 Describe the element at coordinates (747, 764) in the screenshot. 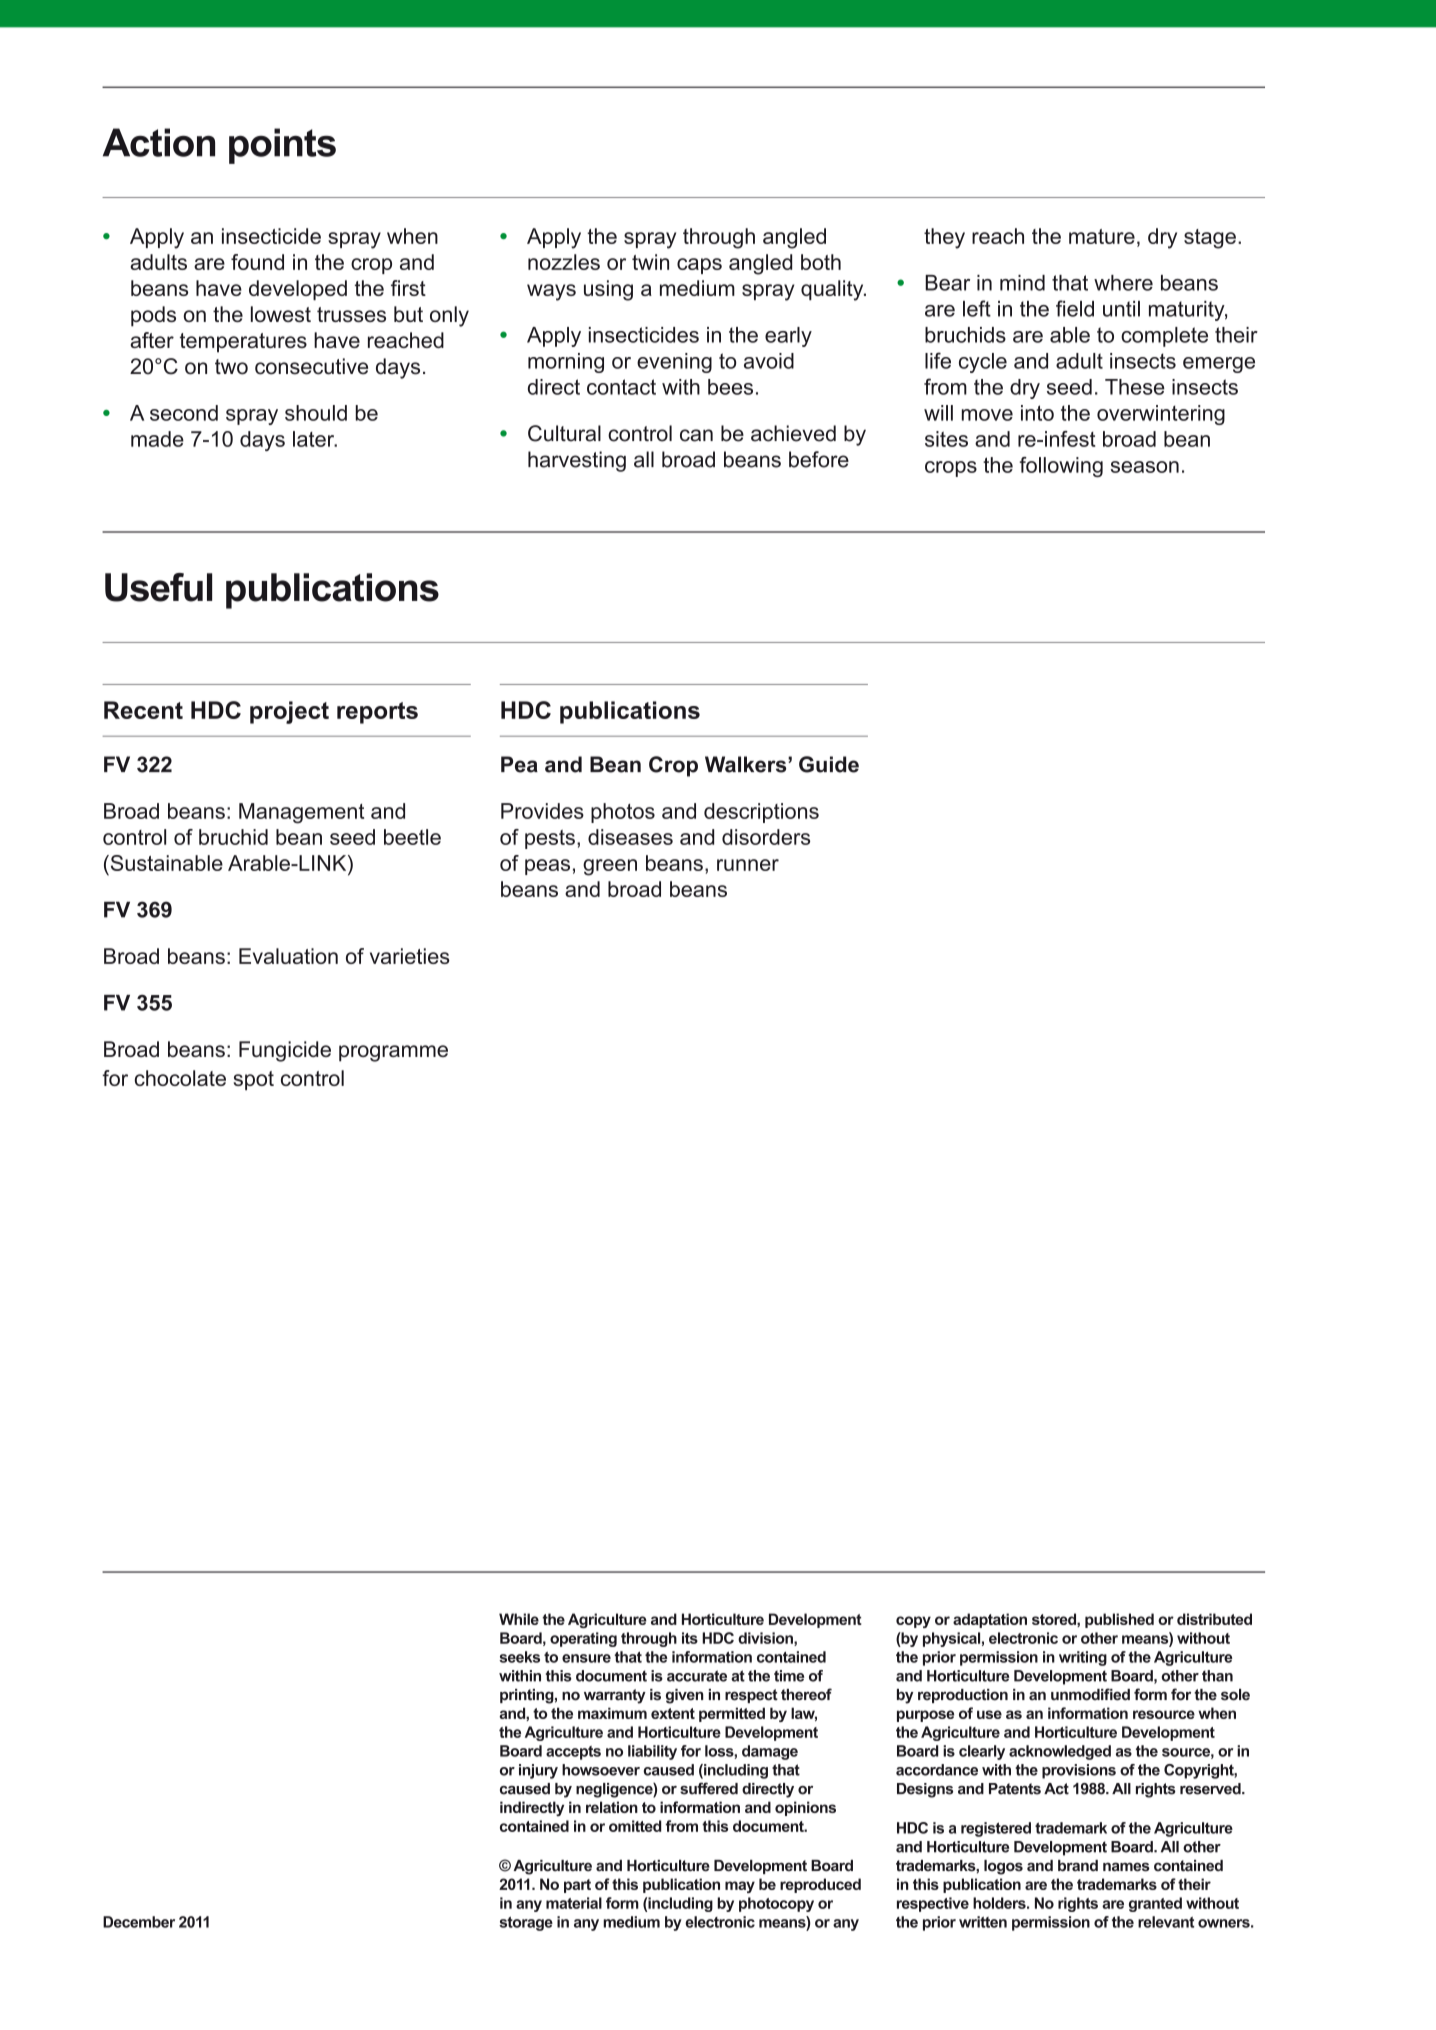

I see `Walkers` at that location.
